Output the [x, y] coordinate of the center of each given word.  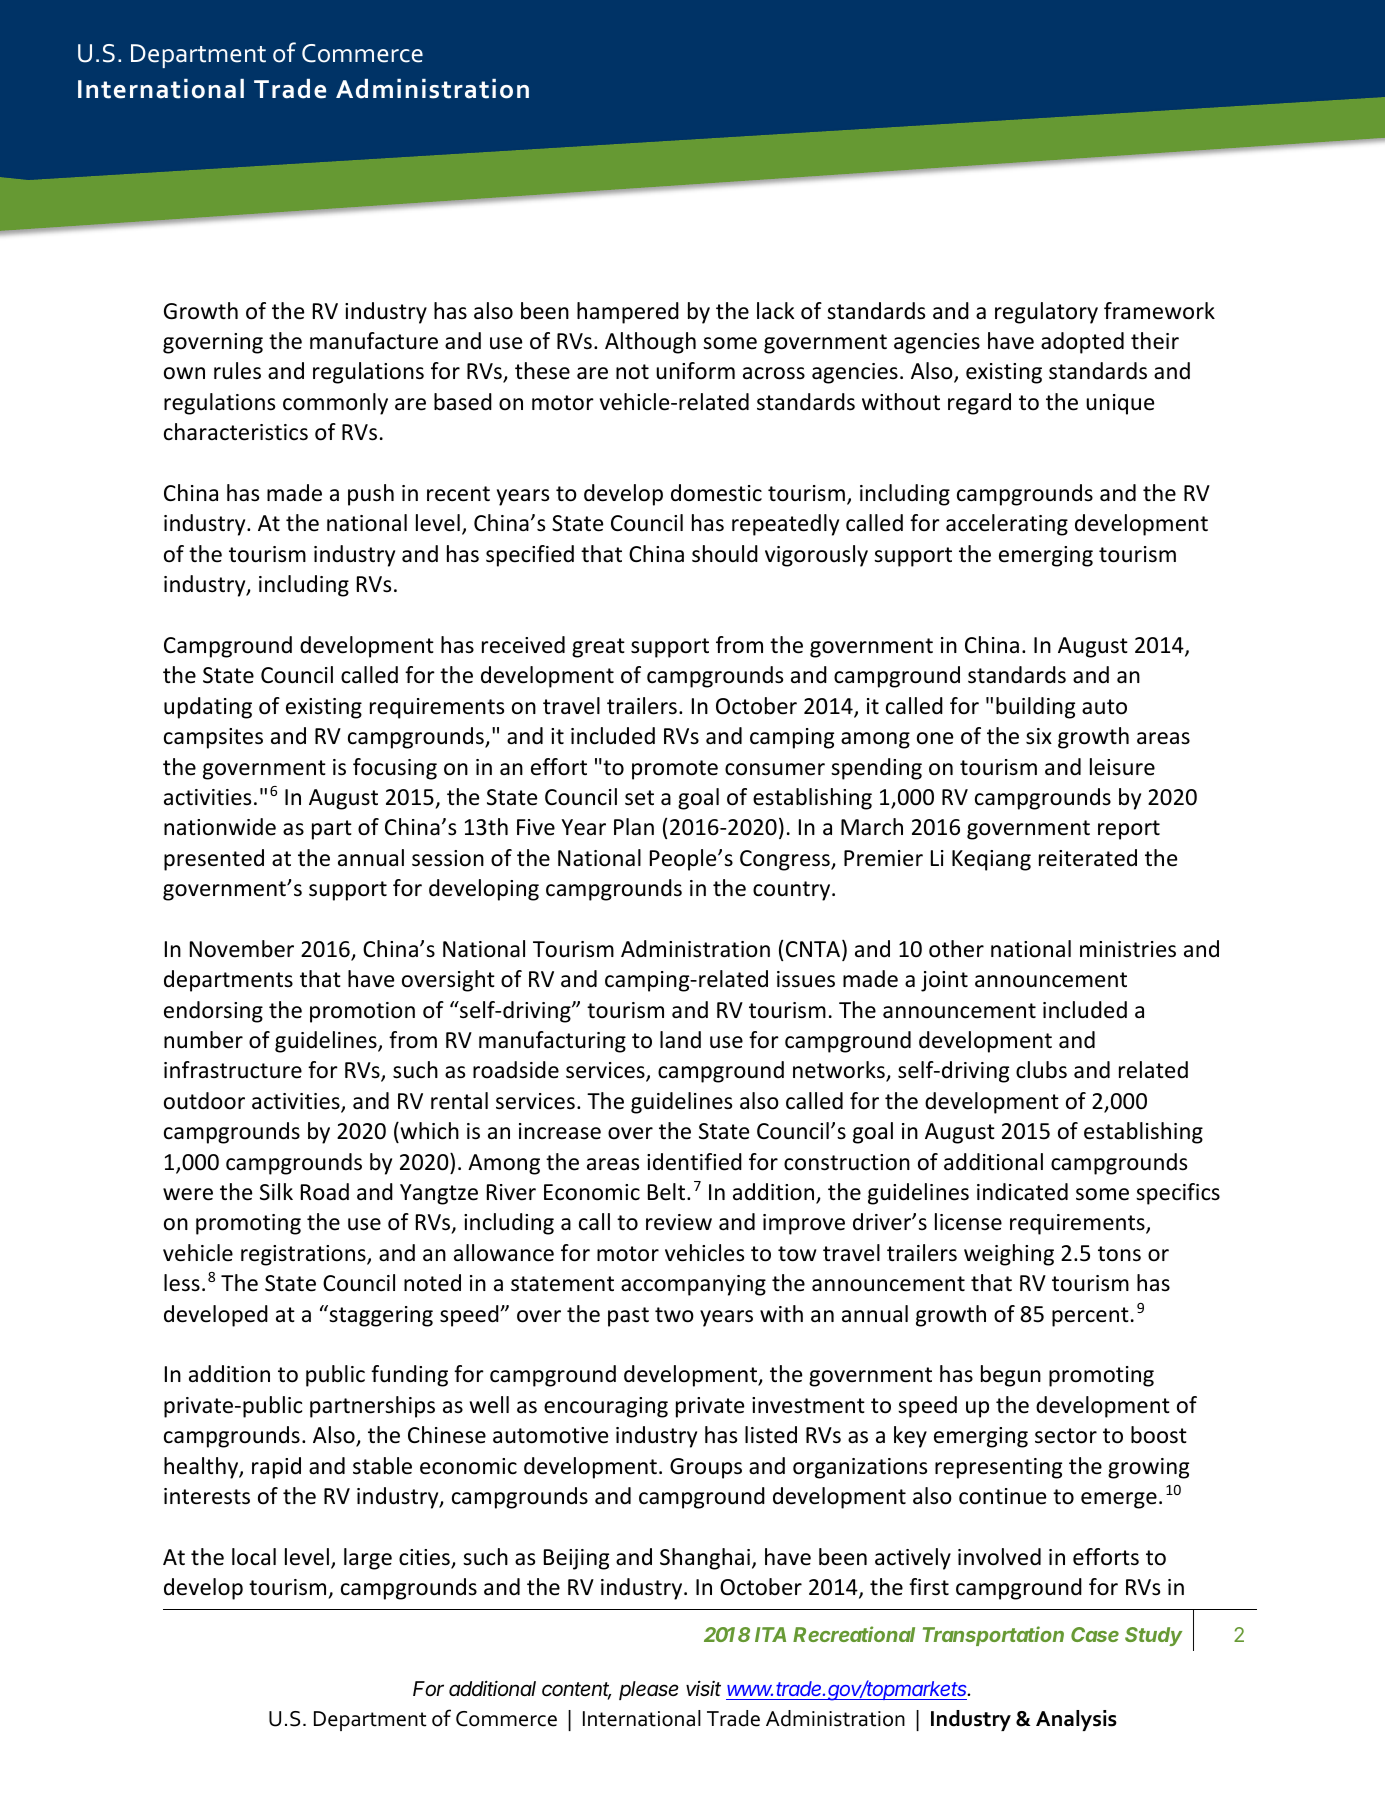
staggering [380, 1316]
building [1035, 708]
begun [1011, 1376]
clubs [1041, 1070]
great [598, 648]
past [628, 1317]
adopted [1082, 343]
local [254, 1557]
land [680, 1040]
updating [208, 708]
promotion [362, 1012]
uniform [695, 371]
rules [237, 371]
